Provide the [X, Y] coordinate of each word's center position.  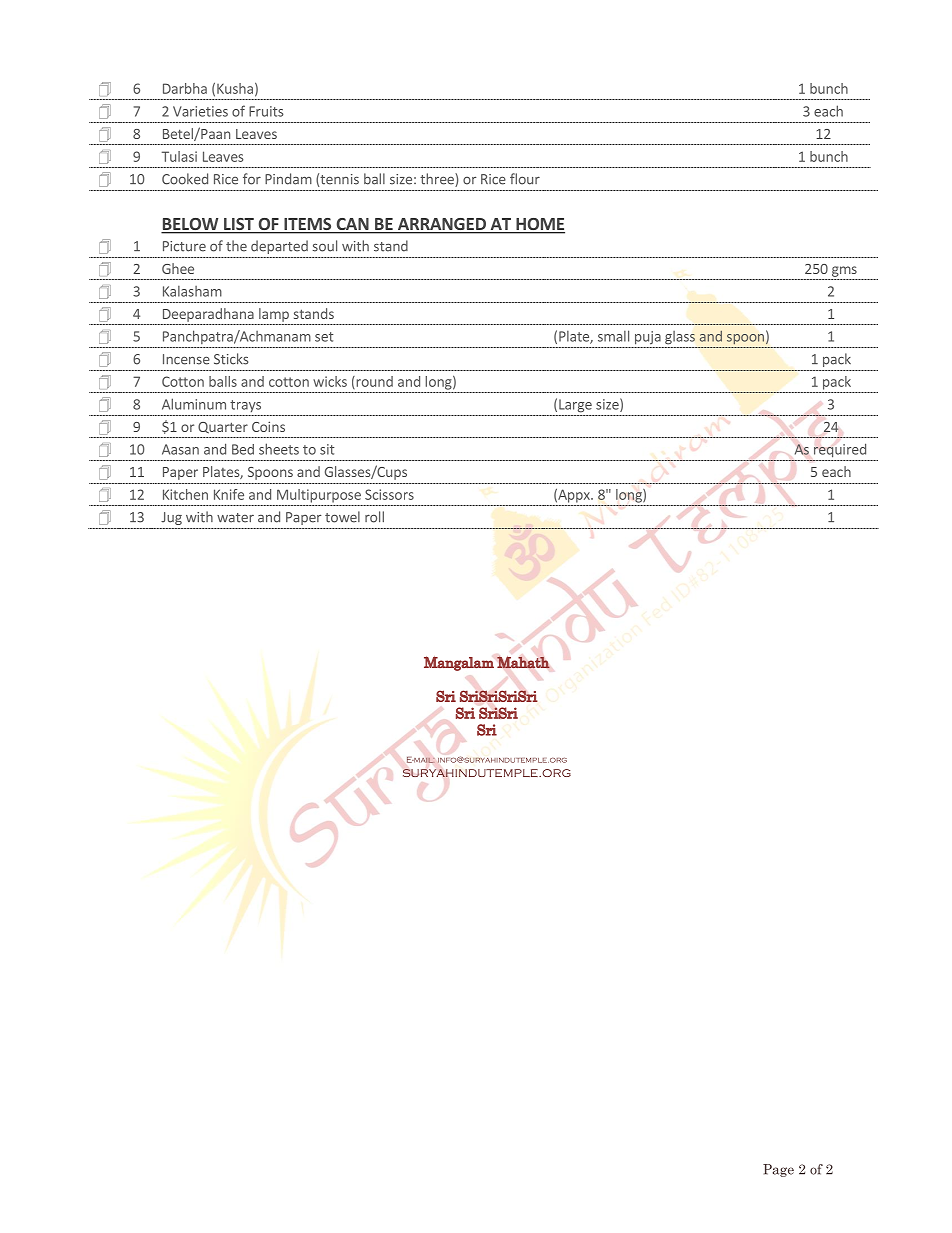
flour [525, 179]
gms [844, 271]
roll [374, 517]
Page [778, 1170]
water [235, 518]
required [840, 450]
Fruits [266, 111]
